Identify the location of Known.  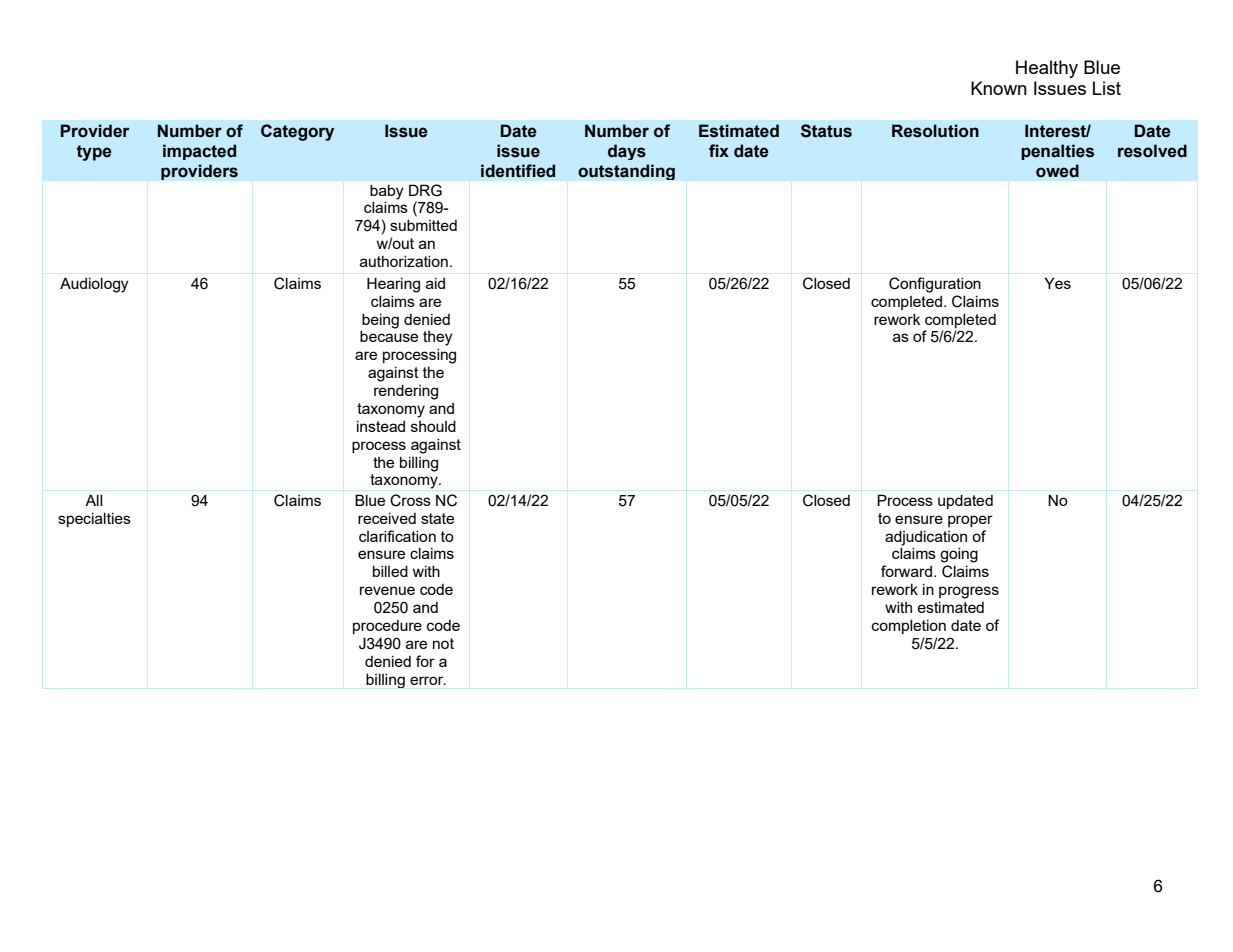
(999, 88).
